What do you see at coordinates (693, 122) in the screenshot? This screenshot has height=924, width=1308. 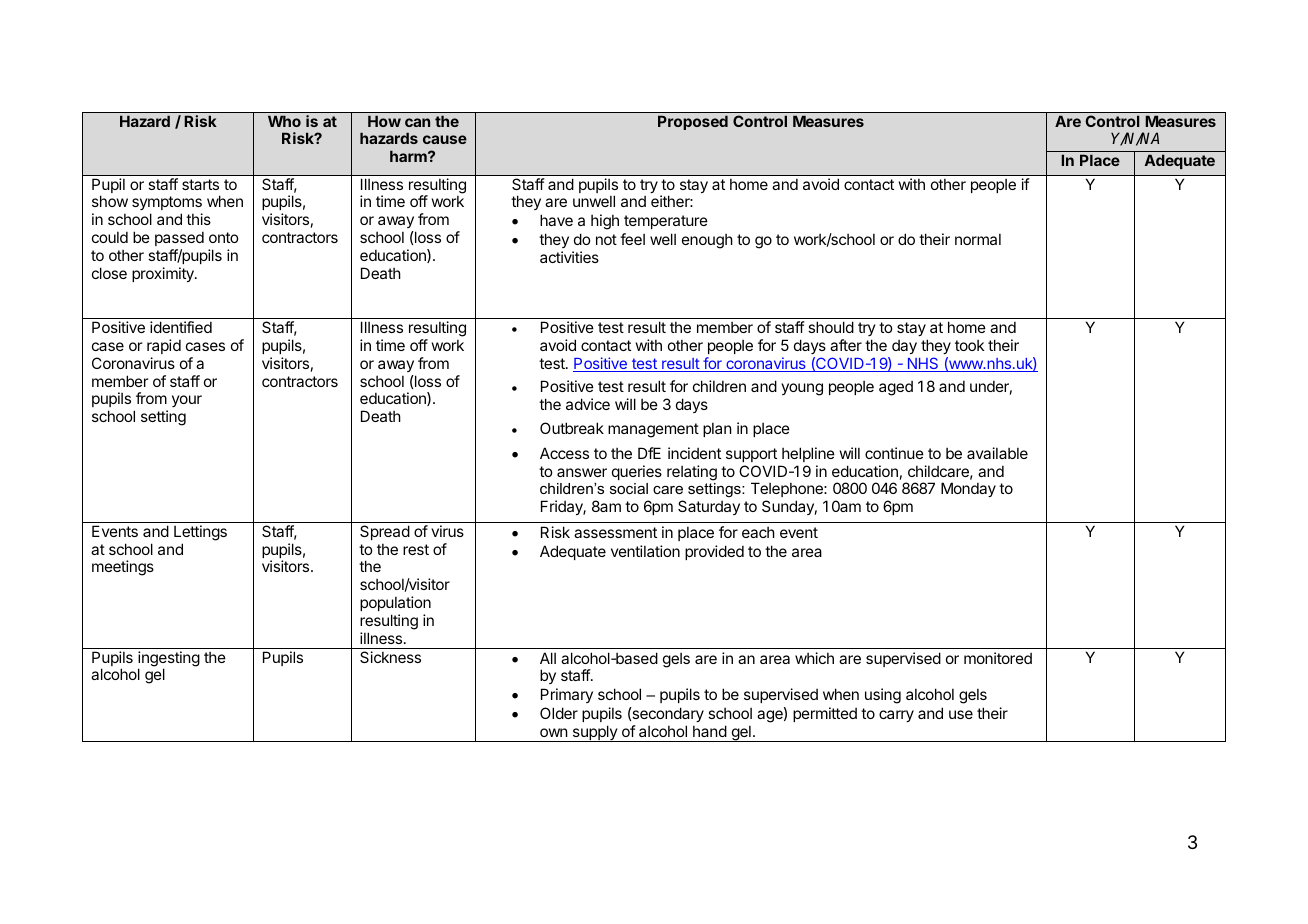 I see `Proposed` at bounding box center [693, 122].
